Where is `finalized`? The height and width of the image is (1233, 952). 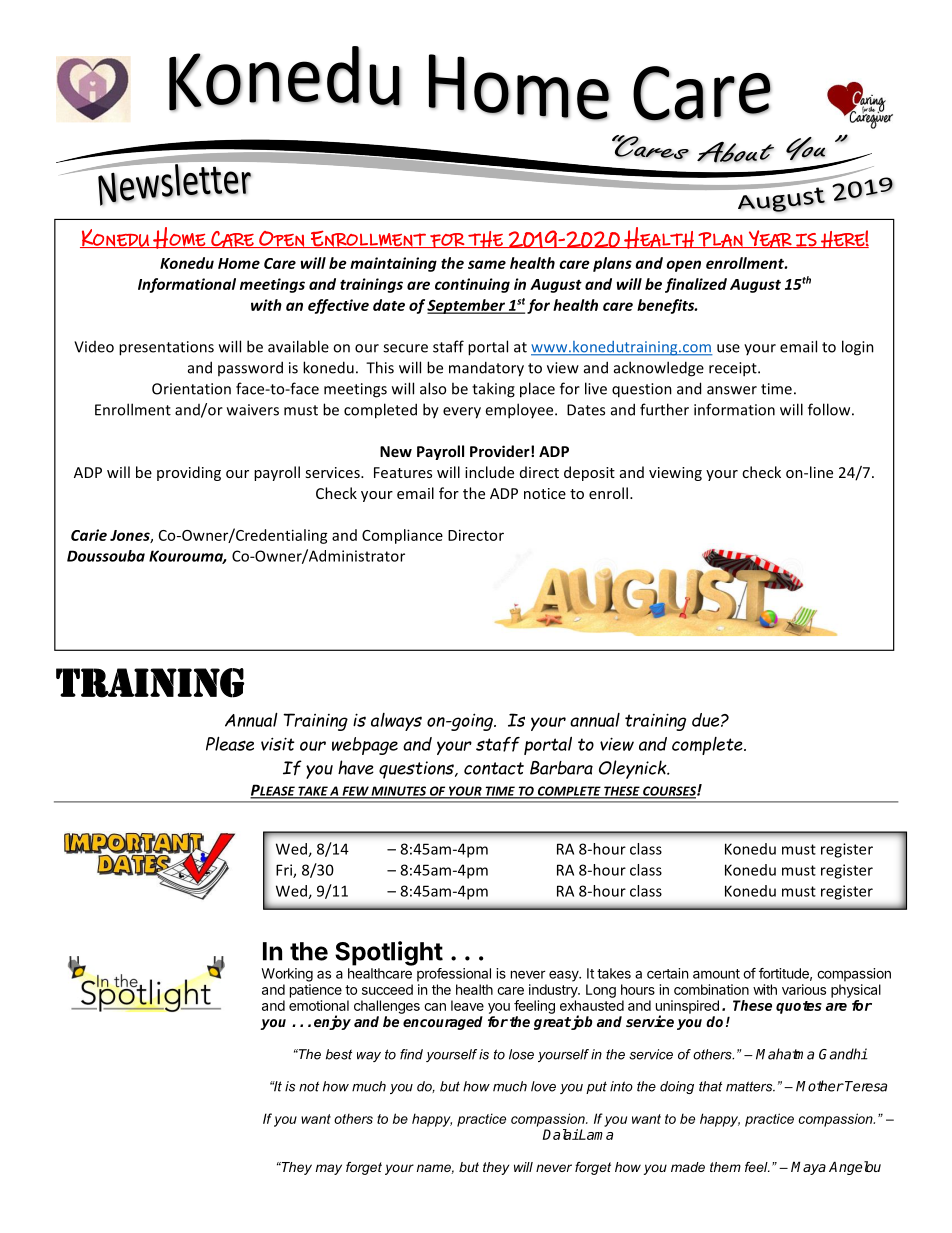
finalized is located at coordinates (696, 285).
